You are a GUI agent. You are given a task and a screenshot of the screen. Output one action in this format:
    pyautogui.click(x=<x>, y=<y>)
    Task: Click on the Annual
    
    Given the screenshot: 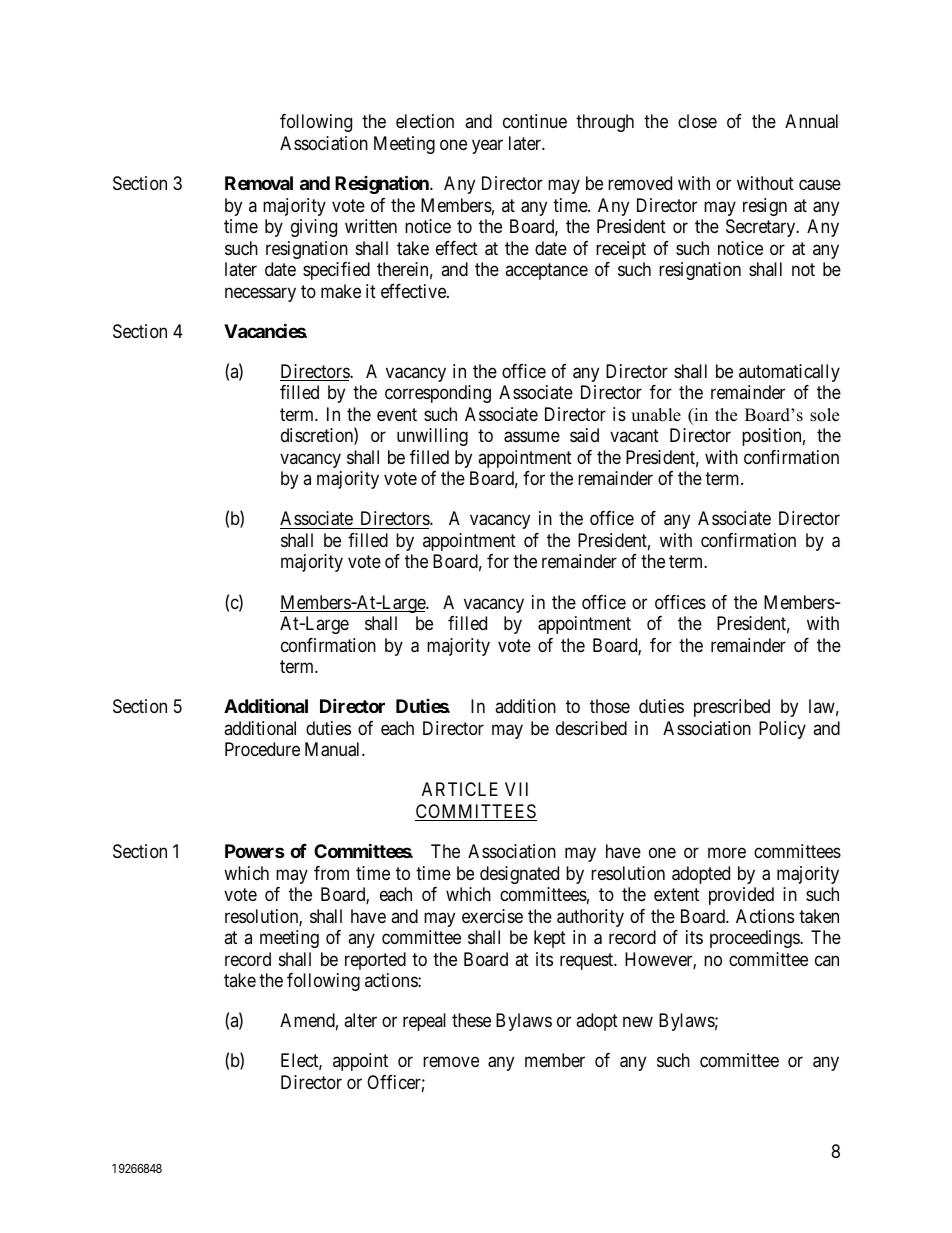 What is the action you would take?
    pyautogui.click(x=811, y=121)
